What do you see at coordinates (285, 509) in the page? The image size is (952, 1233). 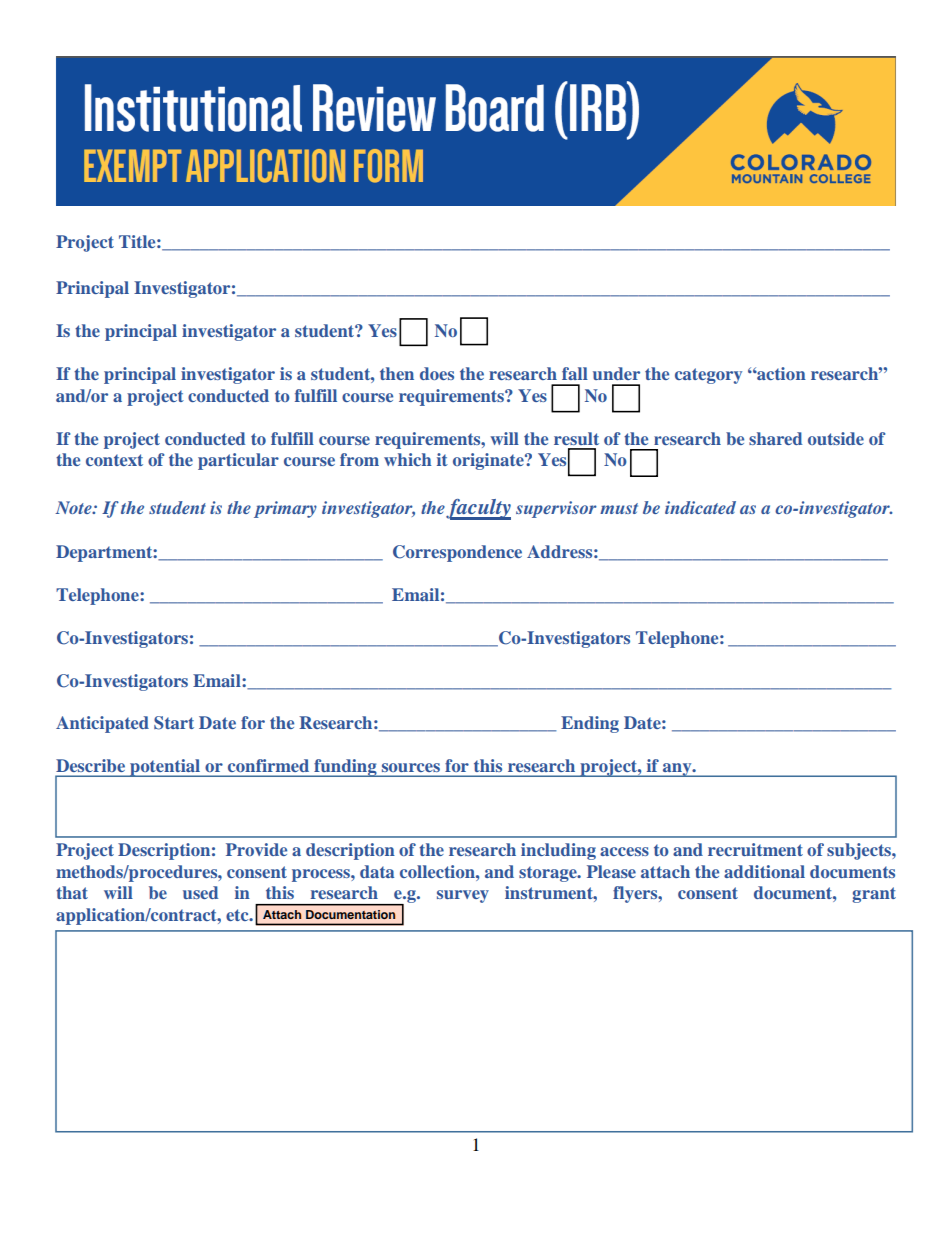 I see `primary` at bounding box center [285, 509].
